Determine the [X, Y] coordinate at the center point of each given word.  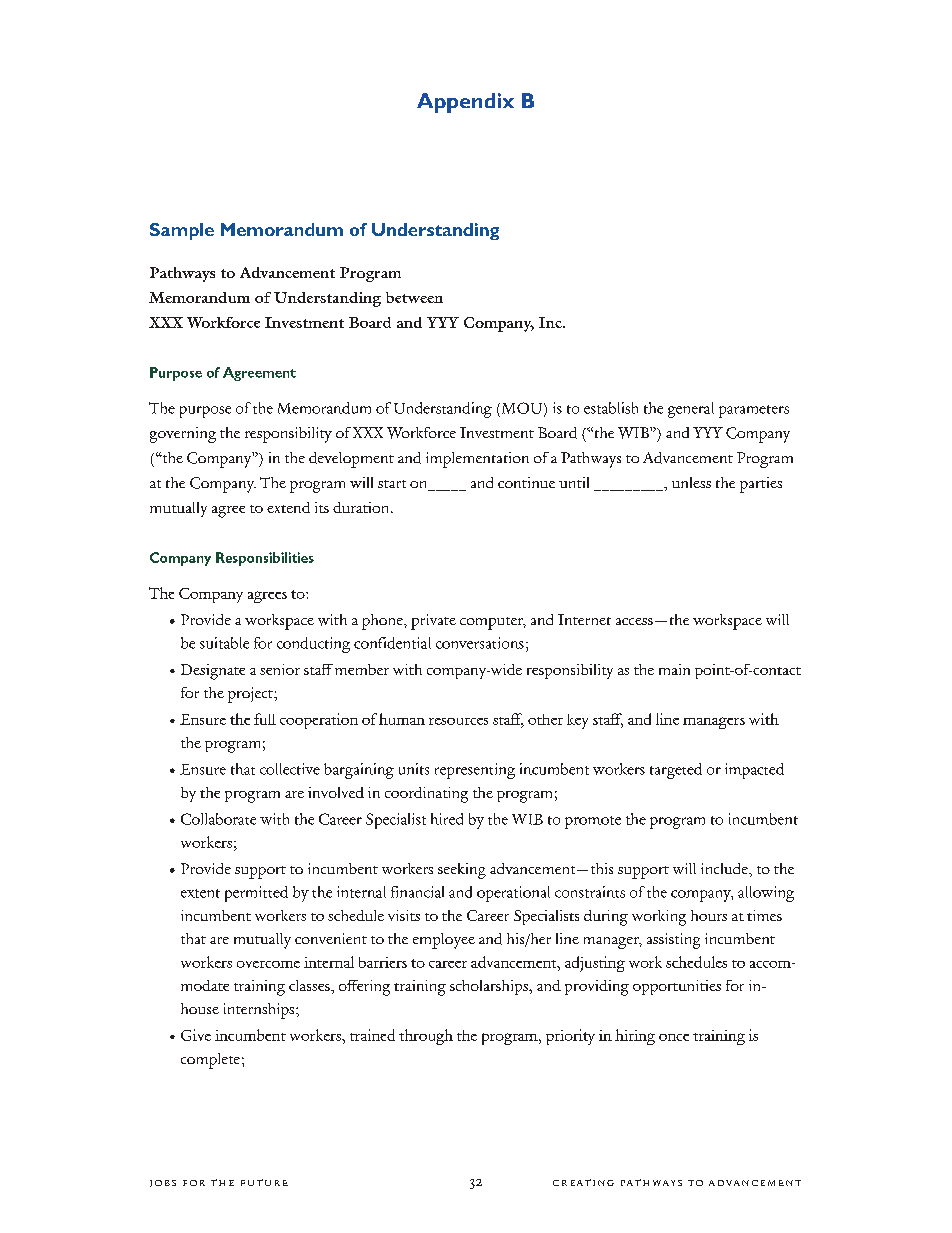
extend [288, 507]
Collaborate [218, 819]
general [691, 410]
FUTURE [264, 1182]
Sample [182, 231]
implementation [477, 460]
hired [447, 819]
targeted [676, 771]
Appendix [465, 103]
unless [691, 482]
